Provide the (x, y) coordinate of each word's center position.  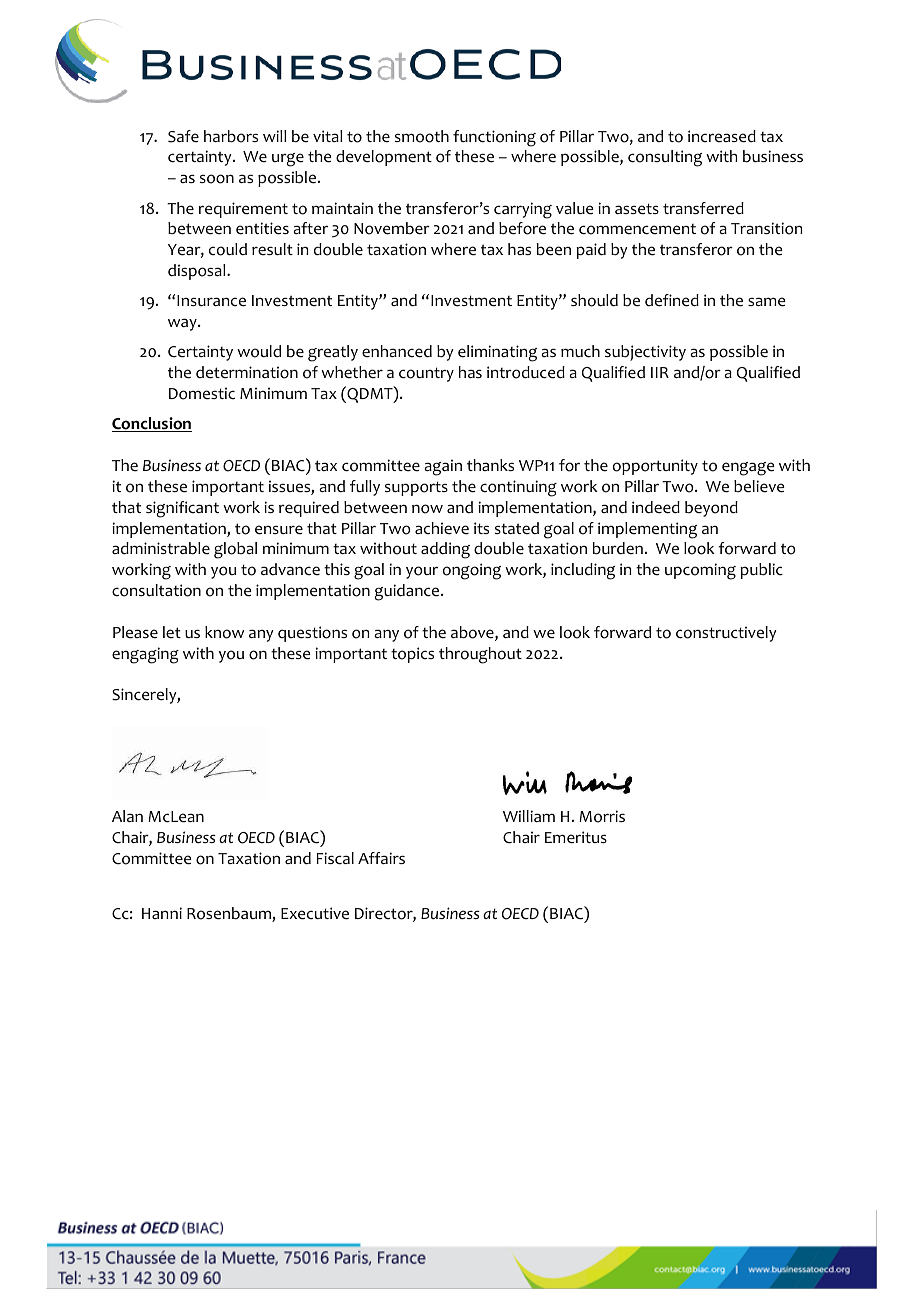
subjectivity (645, 353)
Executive (315, 913)
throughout (480, 655)
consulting (665, 158)
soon (217, 179)
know (224, 632)
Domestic (202, 393)
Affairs (381, 858)
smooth (422, 136)
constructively (726, 634)
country (426, 374)
